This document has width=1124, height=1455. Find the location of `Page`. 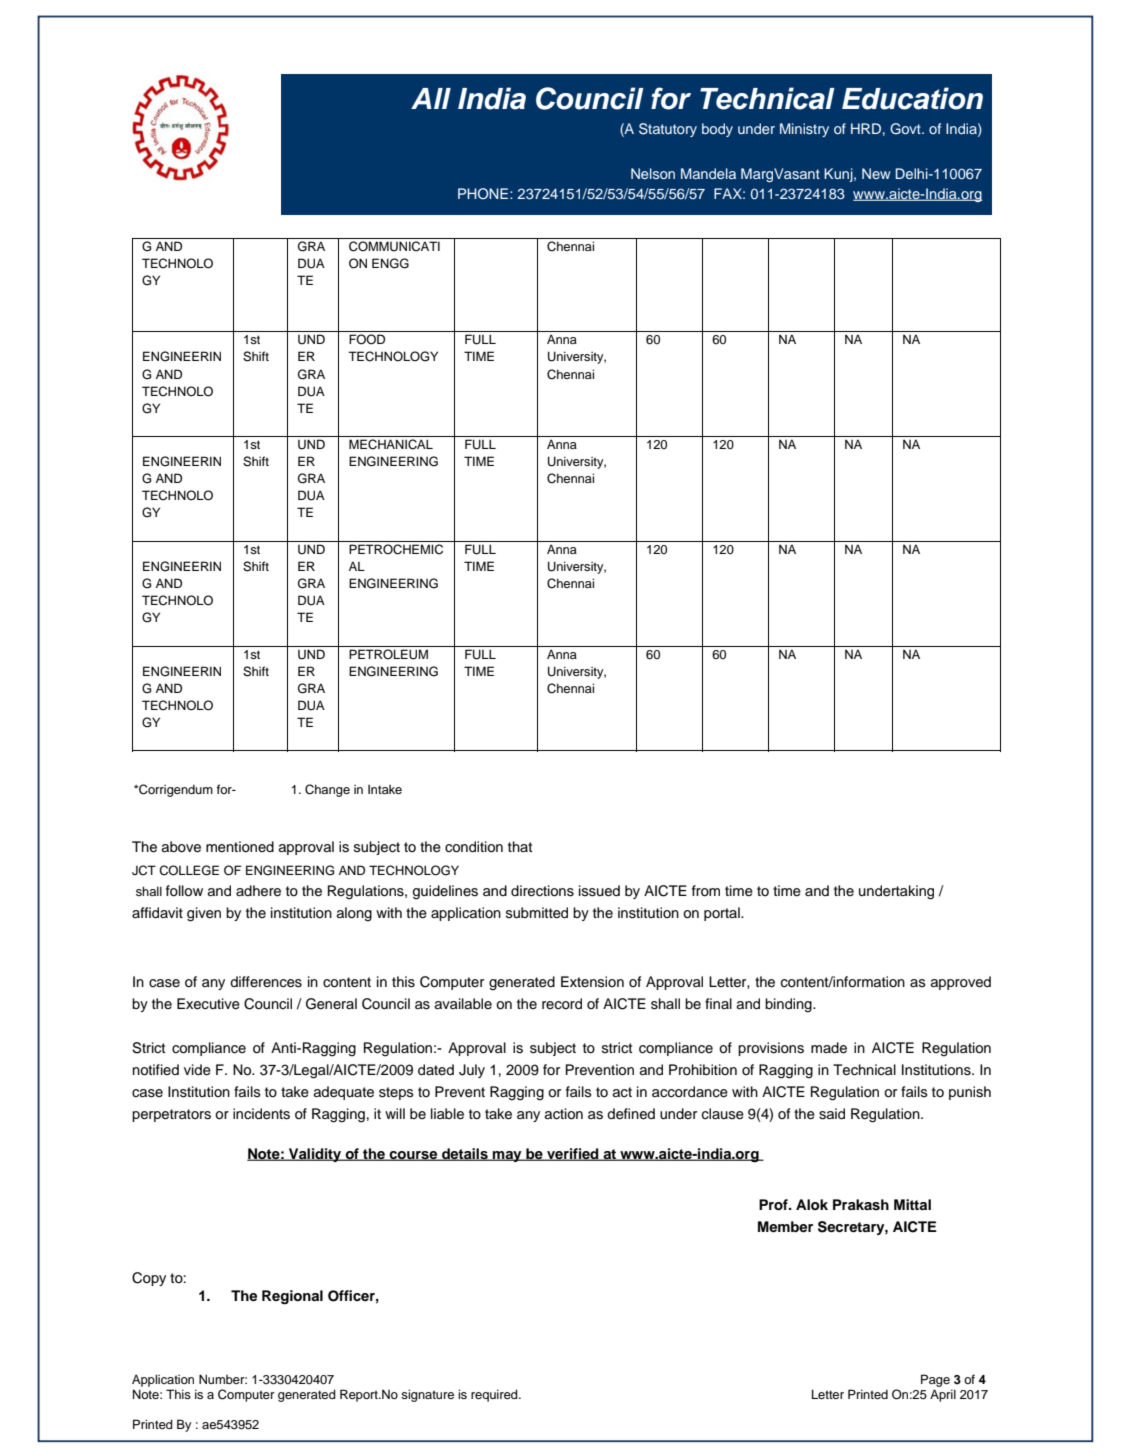

Page is located at coordinates (935, 1380).
